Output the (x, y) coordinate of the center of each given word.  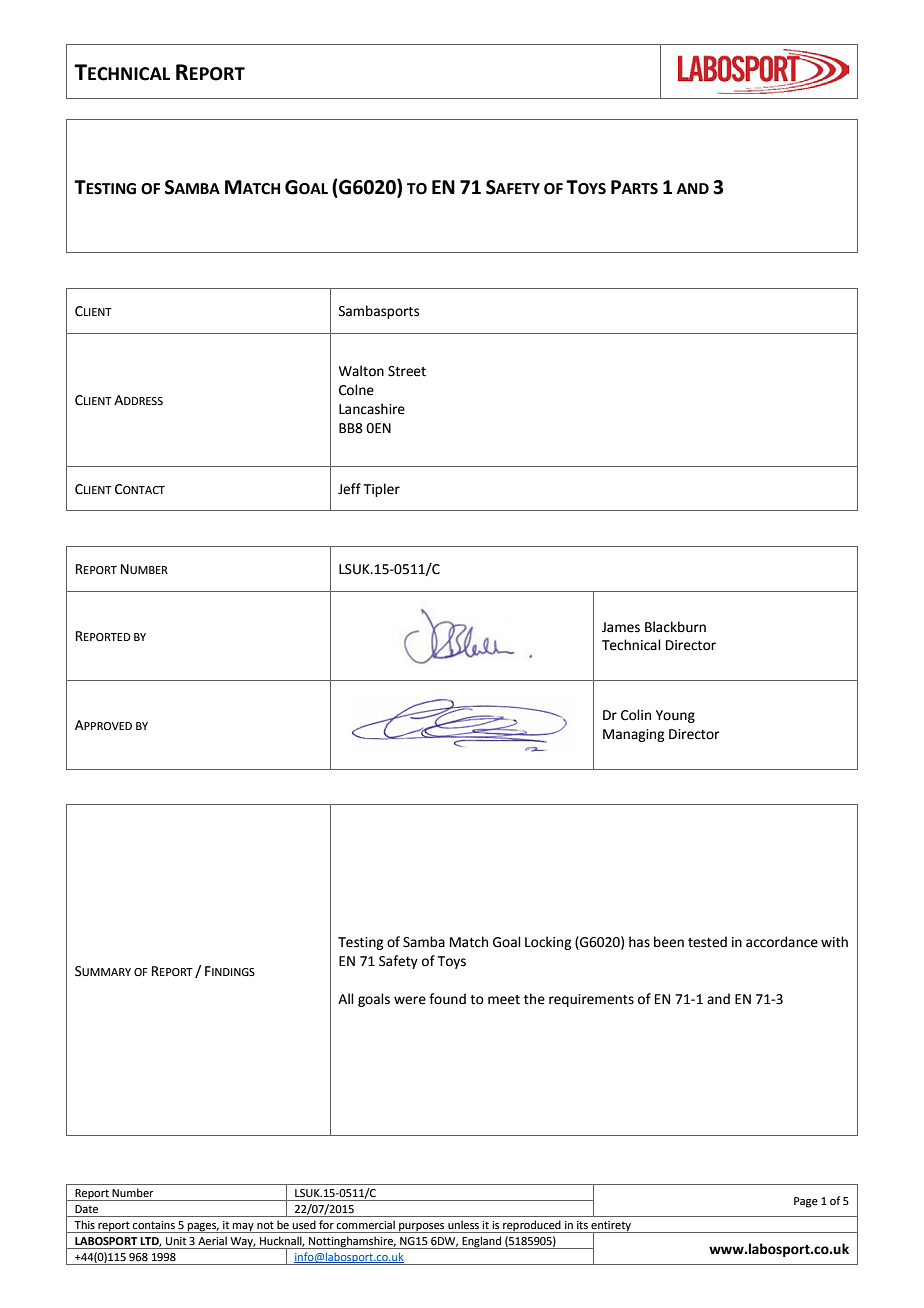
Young (675, 716)
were (410, 1000)
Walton (361, 371)
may (243, 1228)
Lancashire (372, 409)
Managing (633, 735)
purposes (422, 1228)
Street (407, 371)
